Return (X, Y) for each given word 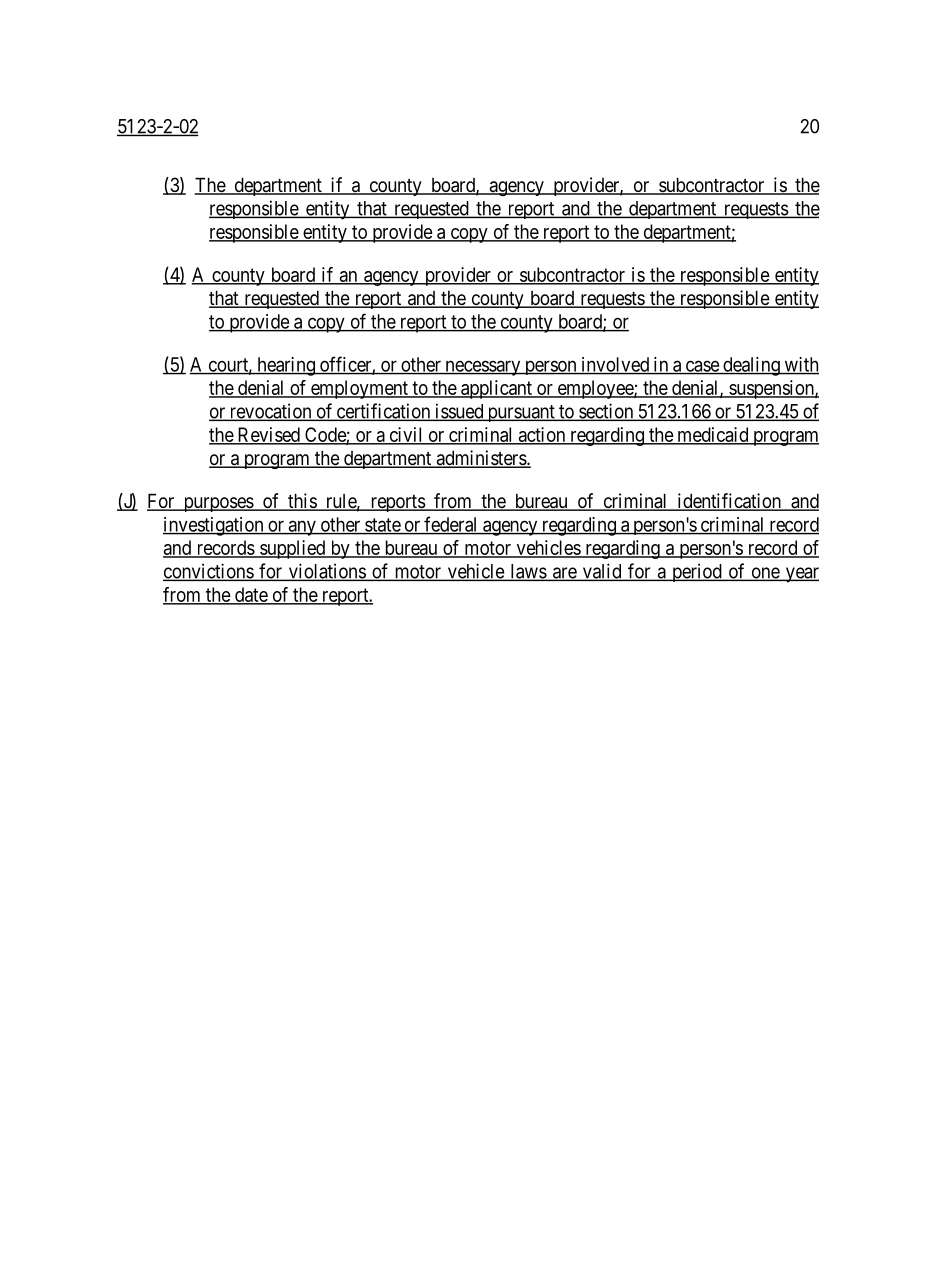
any (302, 528)
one (765, 574)
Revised (268, 435)
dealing (751, 366)
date (251, 595)
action (542, 435)
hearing (286, 366)
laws (528, 572)
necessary (483, 368)
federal (451, 525)
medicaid (713, 435)
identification (729, 502)
